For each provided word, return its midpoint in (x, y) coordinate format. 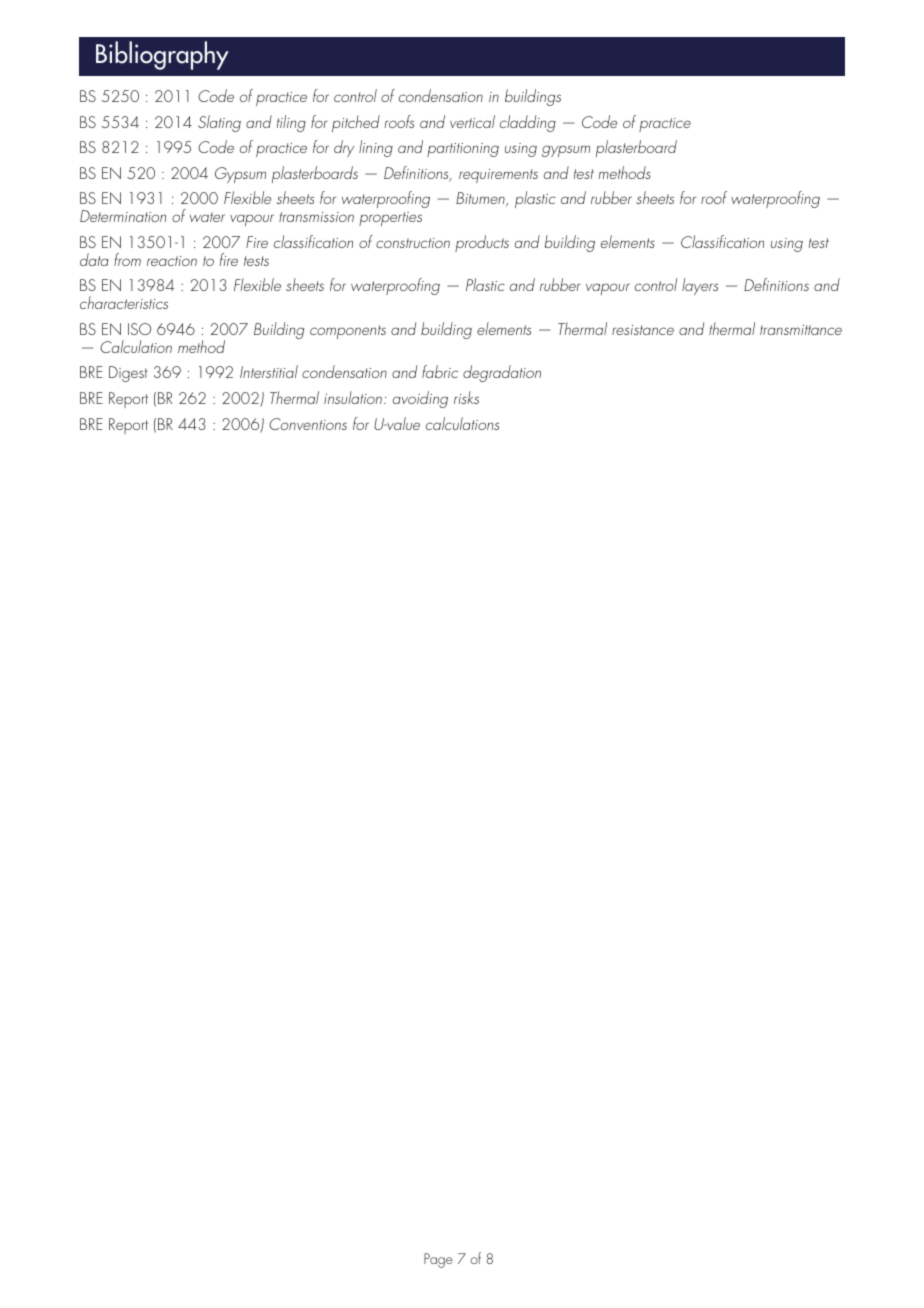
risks (466, 397)
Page (438, 1260)
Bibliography (162, 55)
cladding (528, 123)
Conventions (308, 424)
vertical (472, 121)
